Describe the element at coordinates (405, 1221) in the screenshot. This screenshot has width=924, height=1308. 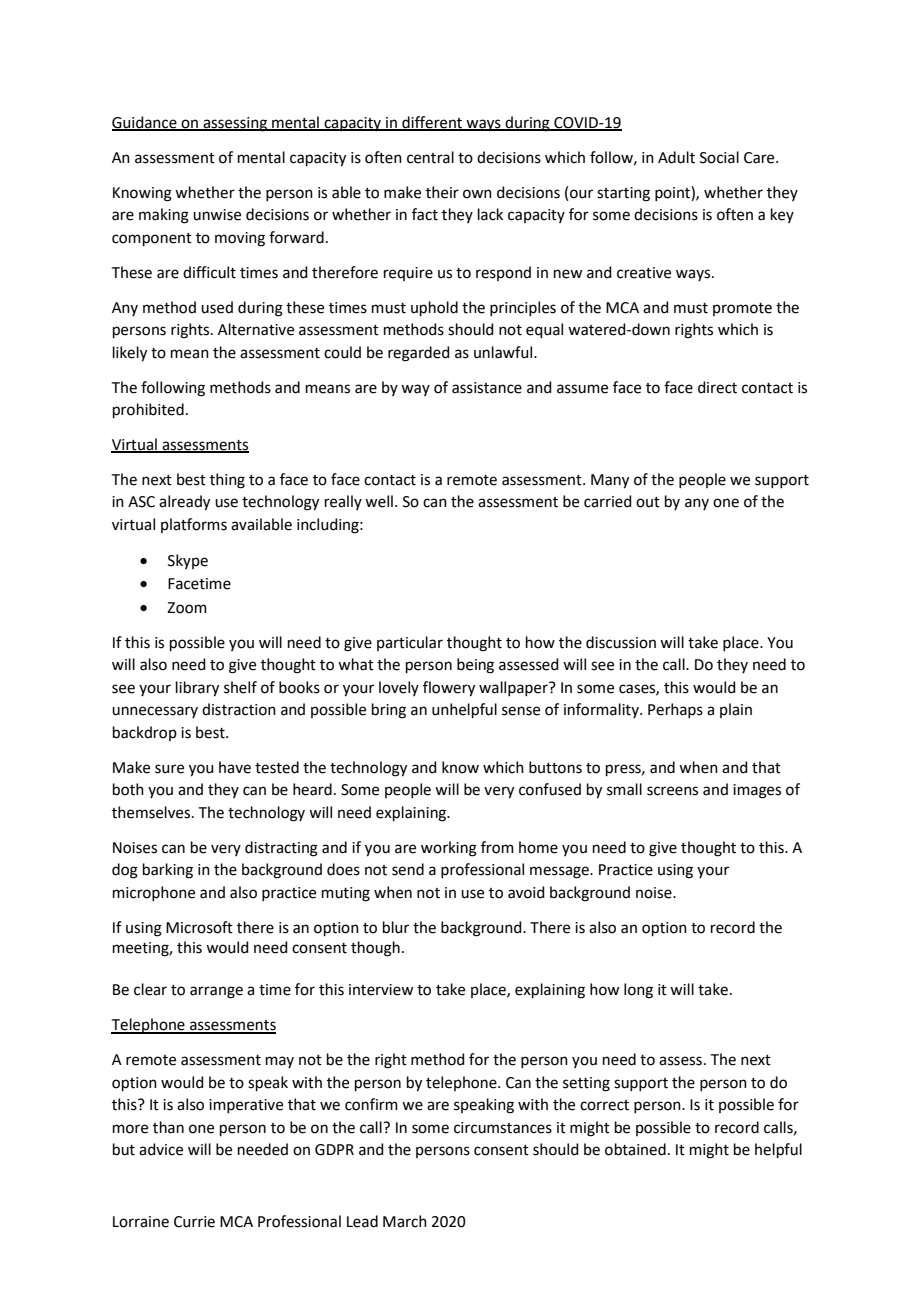
I see `March` at that location.
